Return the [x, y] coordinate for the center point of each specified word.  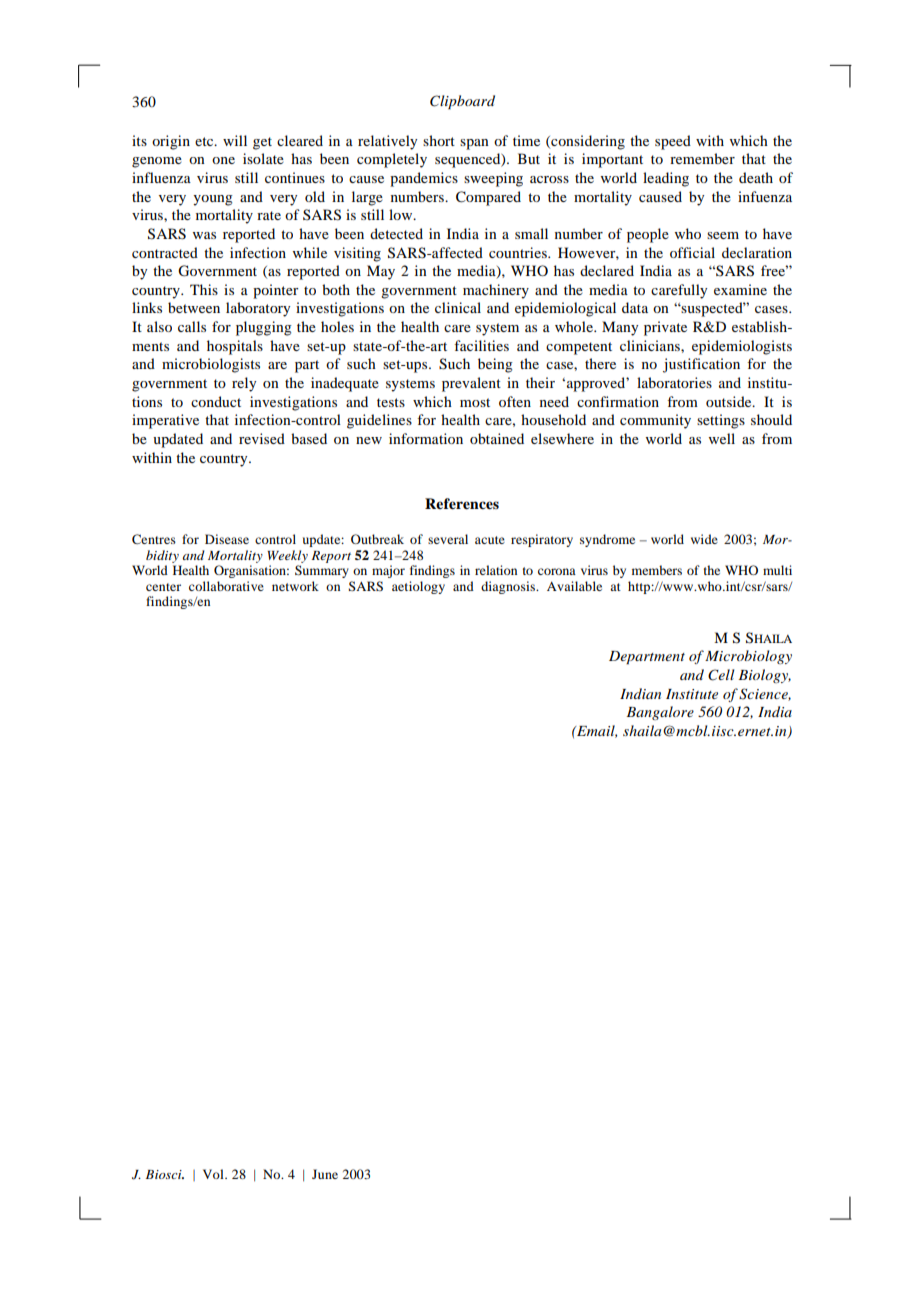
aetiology [418, 587]
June [325, 1174]
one [223, 160]
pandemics [424, 179]
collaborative [226, 586]
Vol [214, 1174]
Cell [721, 675]
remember [702, 158]
